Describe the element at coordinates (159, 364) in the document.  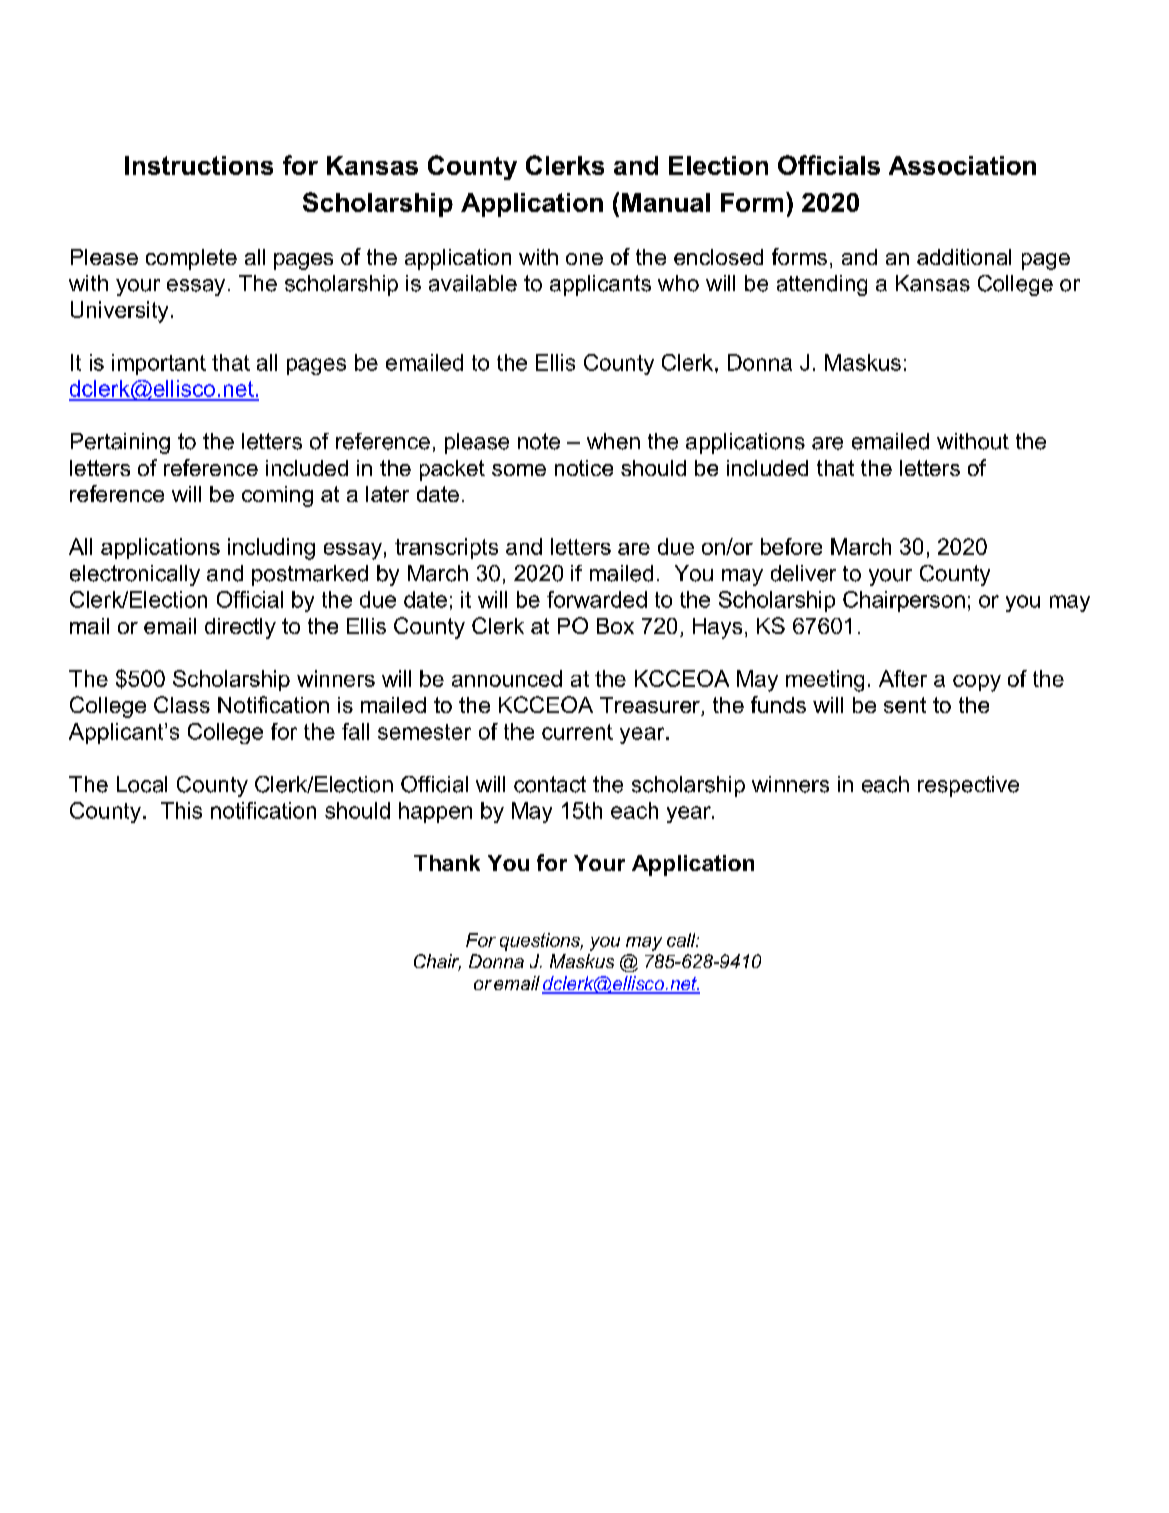
I see `important` at that location.
